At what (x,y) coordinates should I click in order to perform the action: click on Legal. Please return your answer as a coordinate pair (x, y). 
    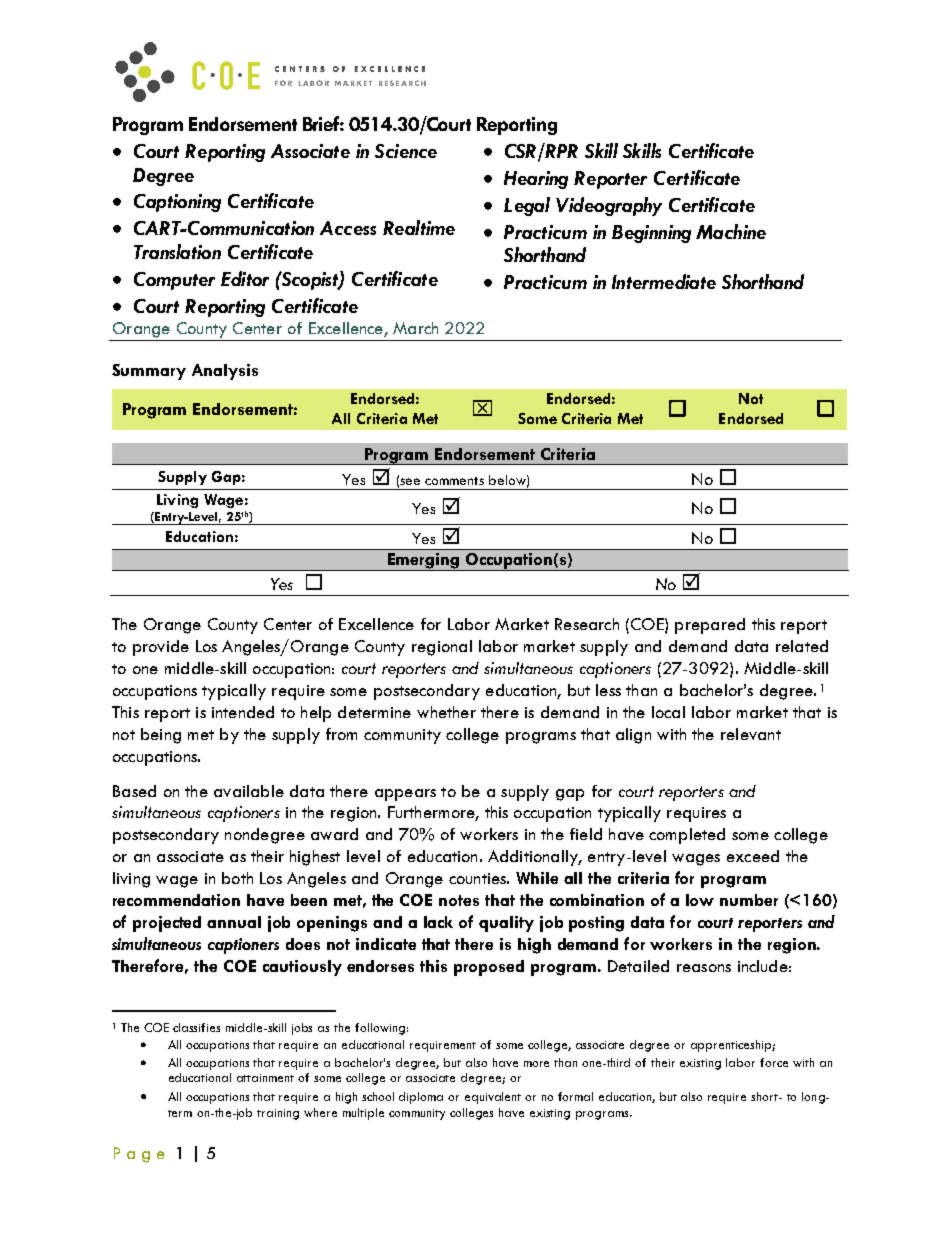
    Looking at the image, I should click on (527, 206).
